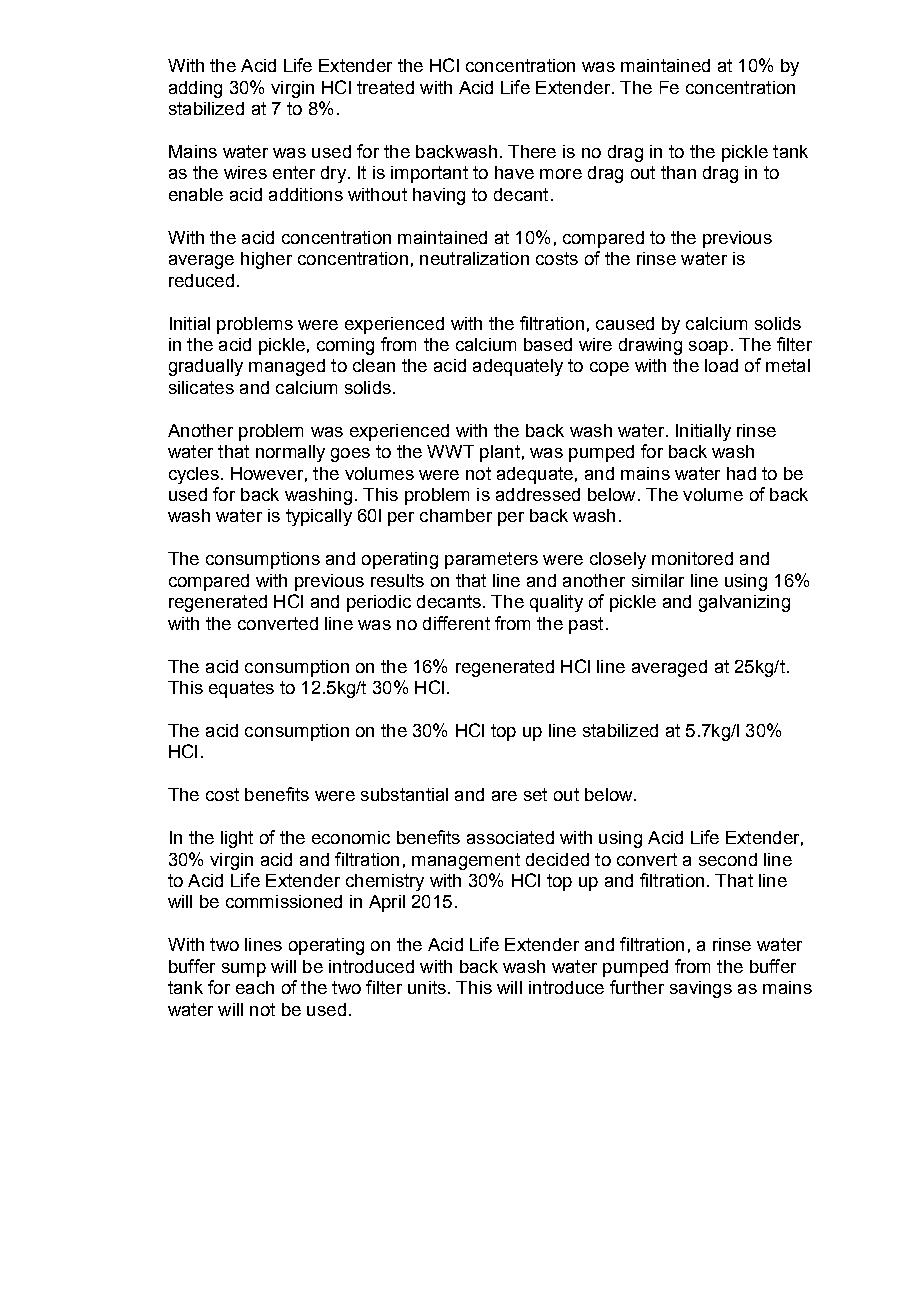 The image size is (924, 1308). Describe the element at coordinates (456, 623) in the document. I see `different` at that location.
